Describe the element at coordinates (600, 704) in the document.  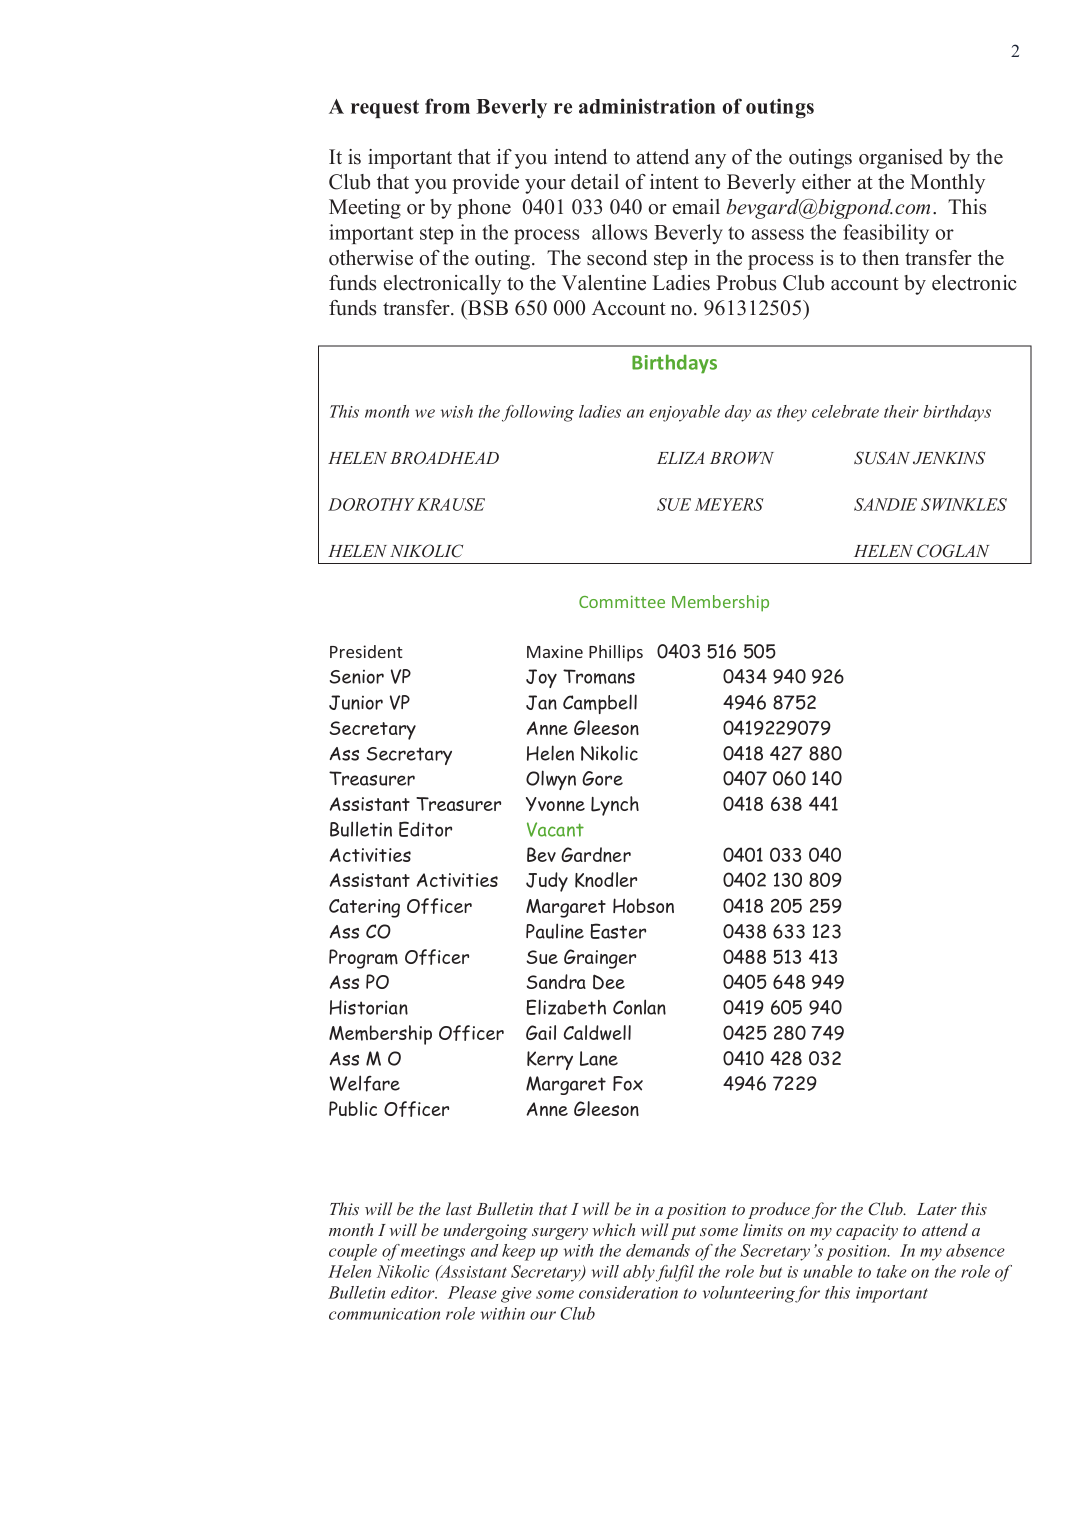
I see `Campbell` at that location.
